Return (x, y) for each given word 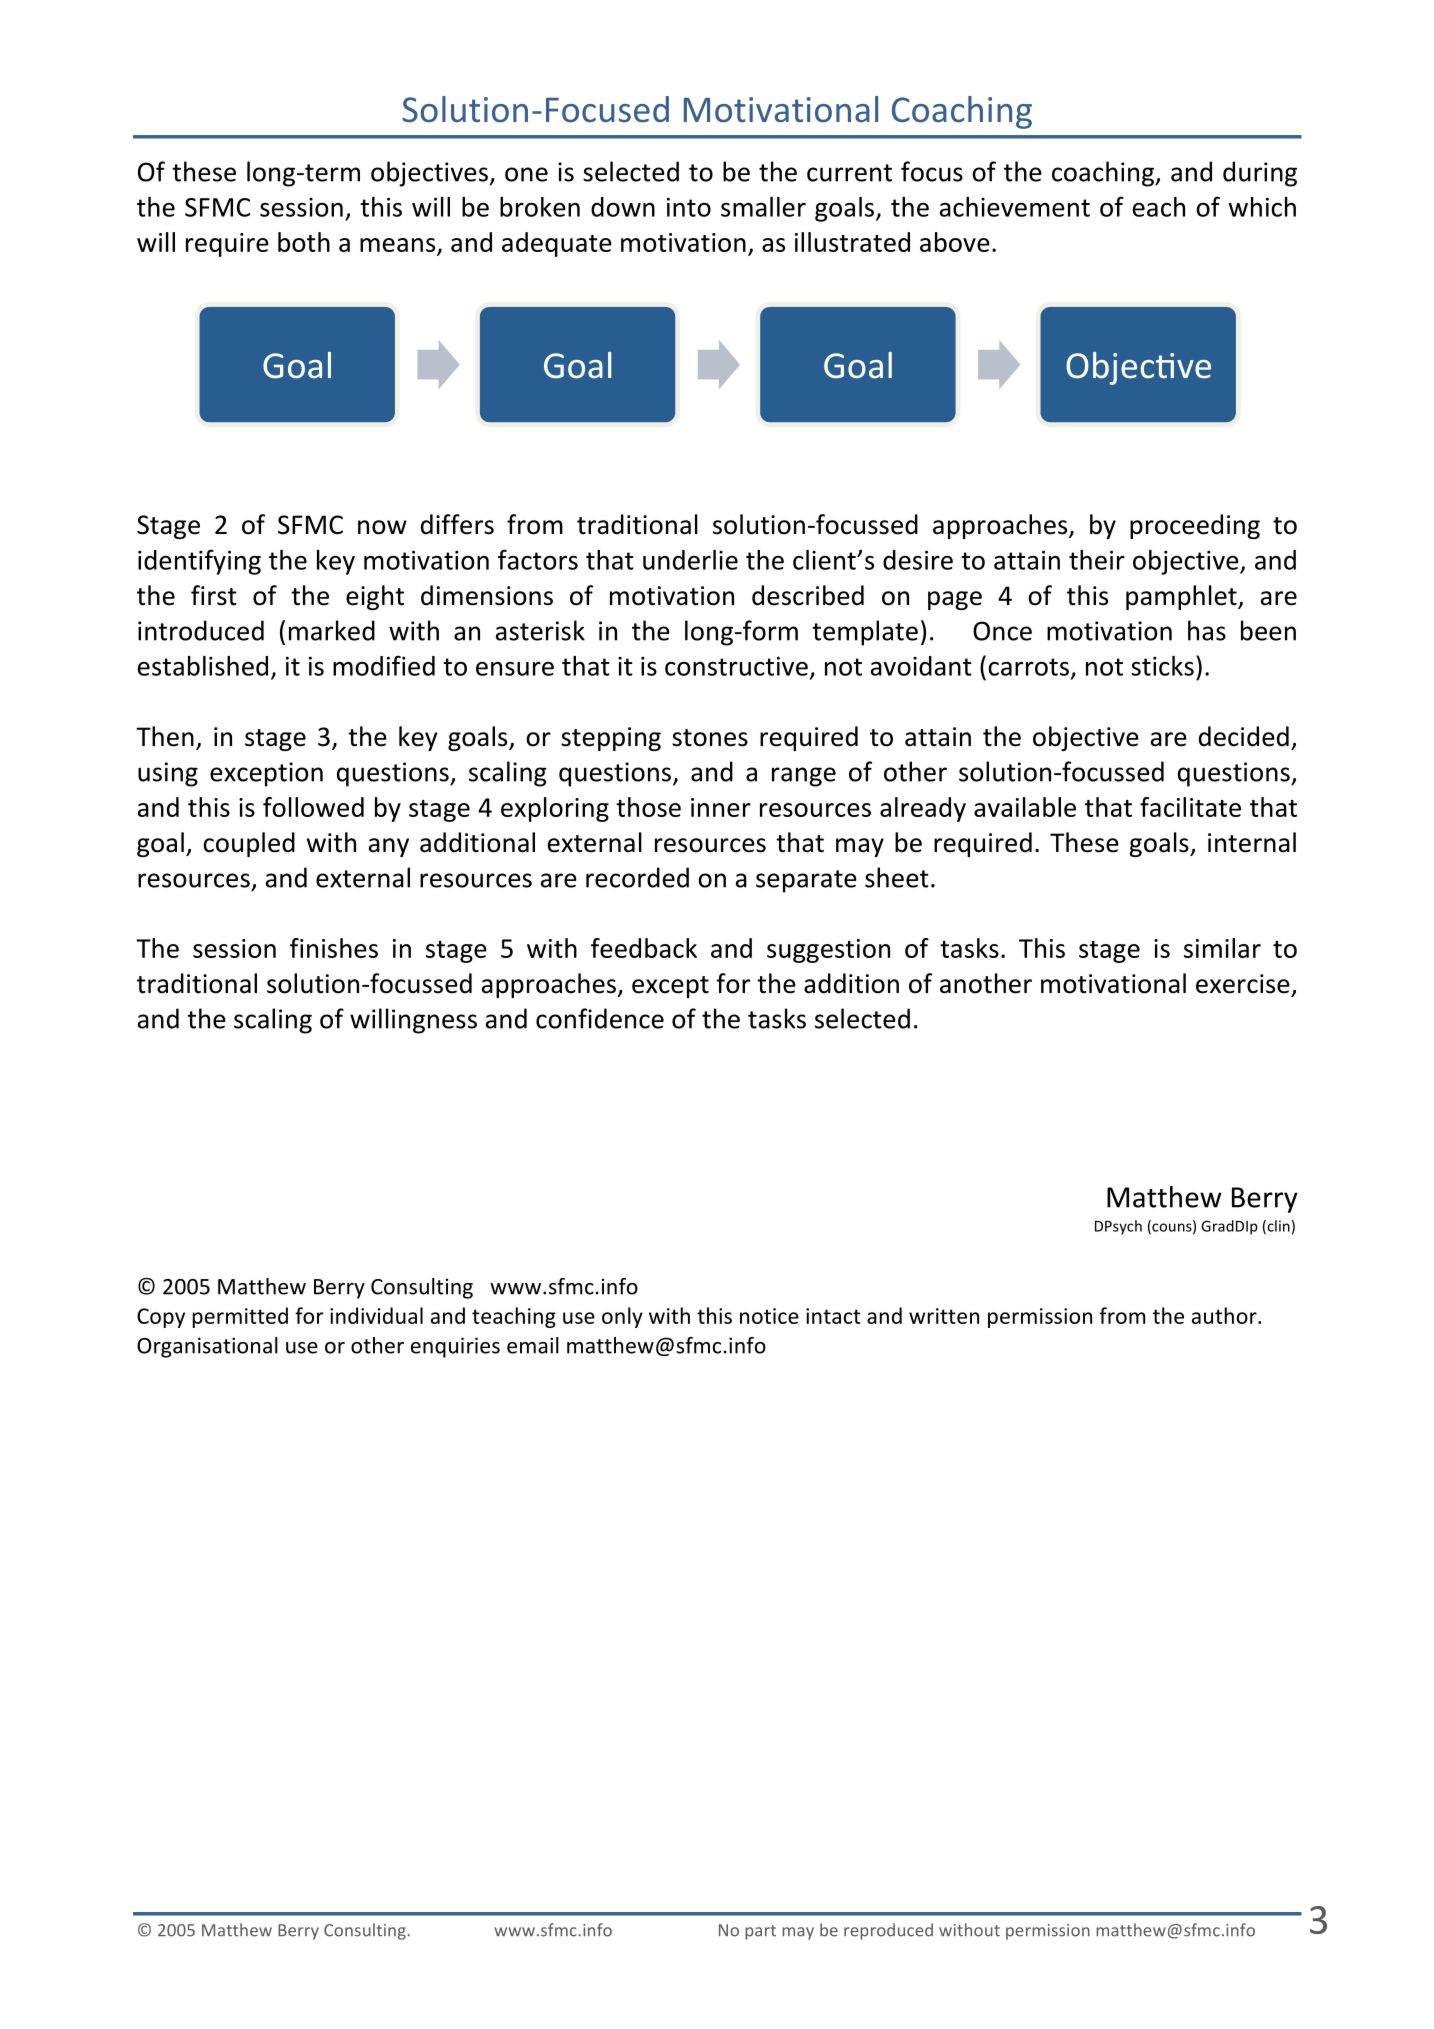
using (168, 774)
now (382, 527)
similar (1222, 948)
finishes (334, 948)
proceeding (1195, 526)
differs (457, 524)
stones (710, 738)
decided (1244, 736)
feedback (644, 948)
